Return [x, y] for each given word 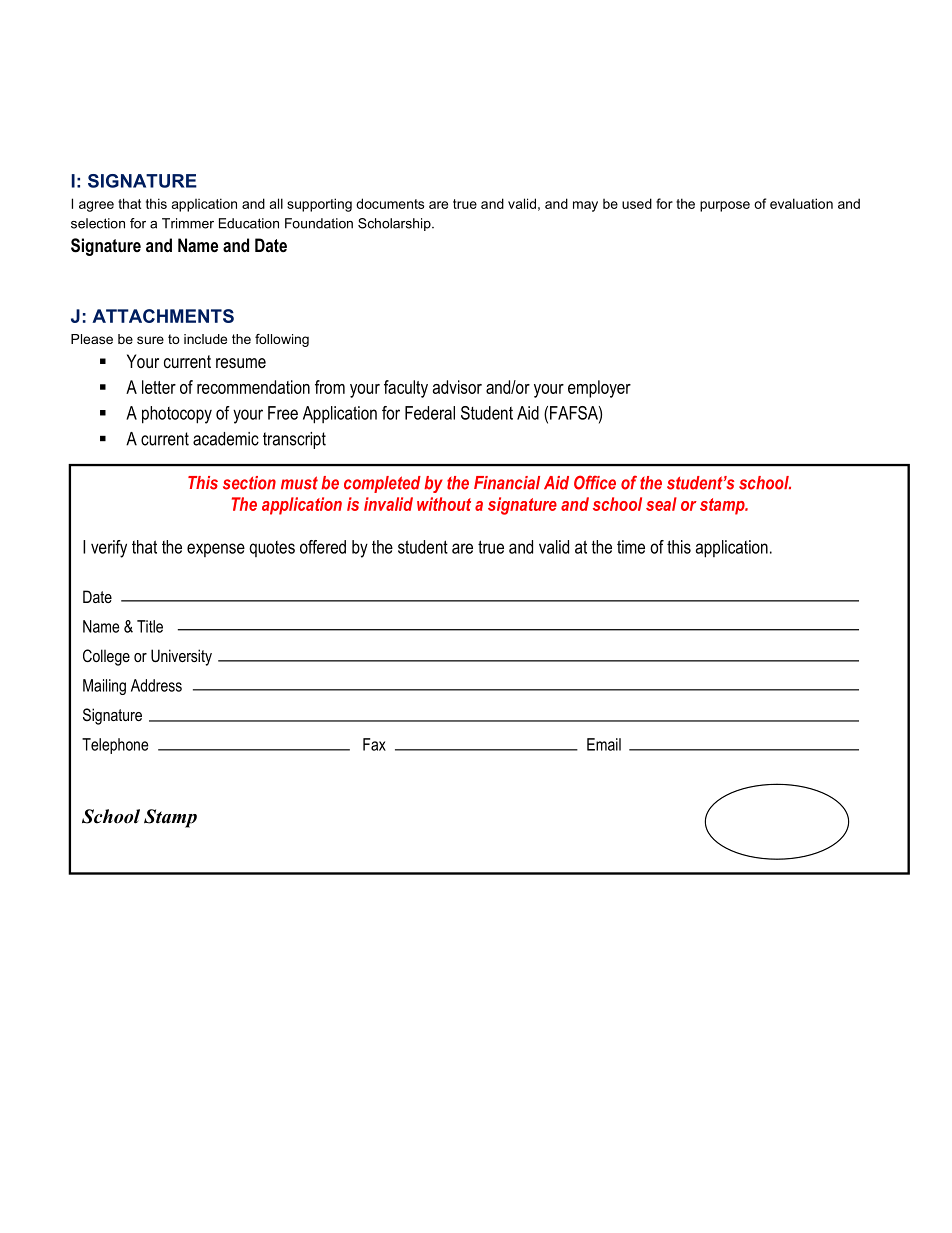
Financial [507, 483]
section [249, 483]
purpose [725, 206]
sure [150, 340]
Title [150, 626]
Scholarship [395, 224]
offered [323, 547]
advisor [457, 387]
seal [661, 504]
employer [599, 389]
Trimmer [188, 223]
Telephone [115, 746]
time [631, 547]
